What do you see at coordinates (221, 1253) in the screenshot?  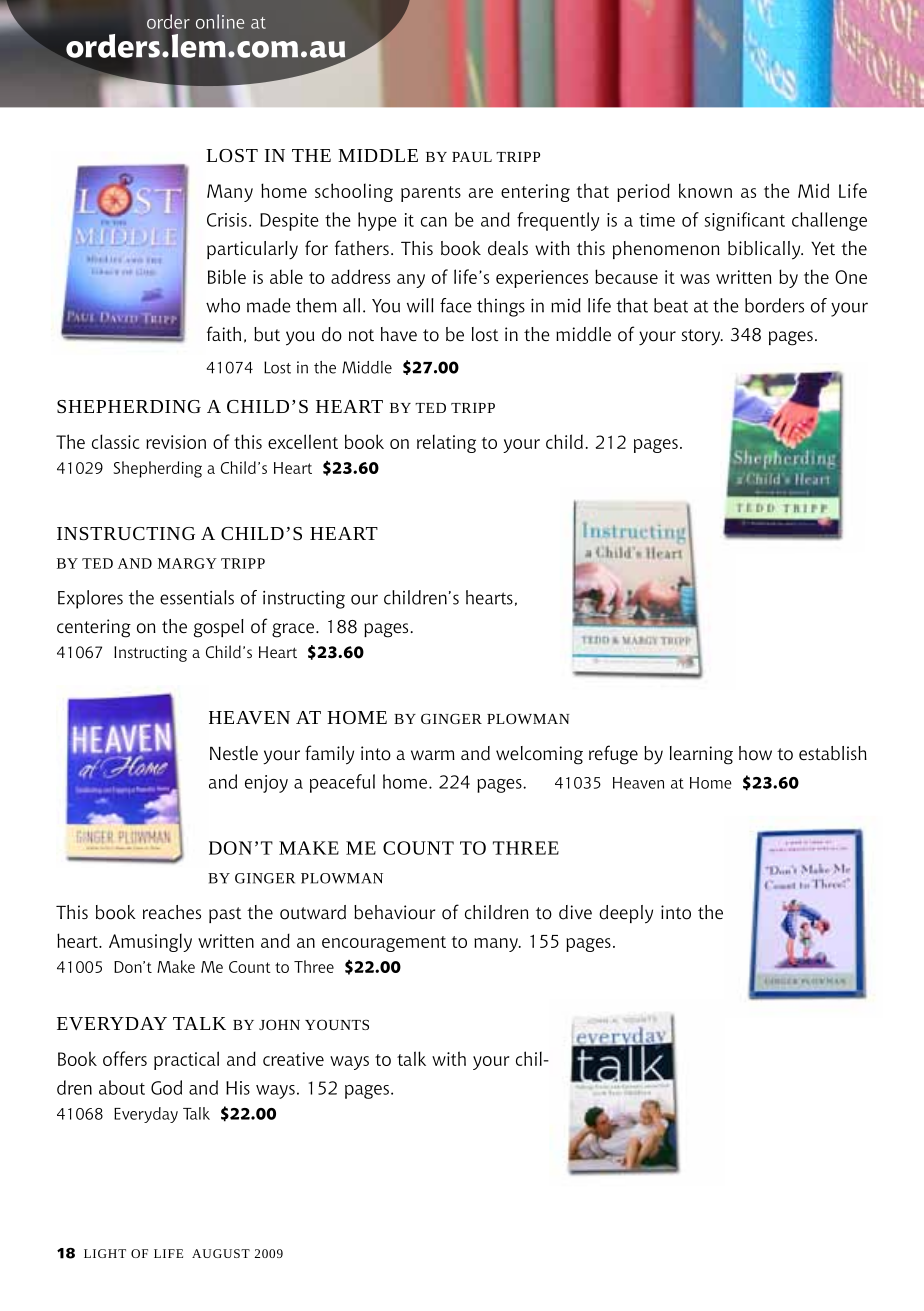 I see `August` at bounding box center [221, 1253].
